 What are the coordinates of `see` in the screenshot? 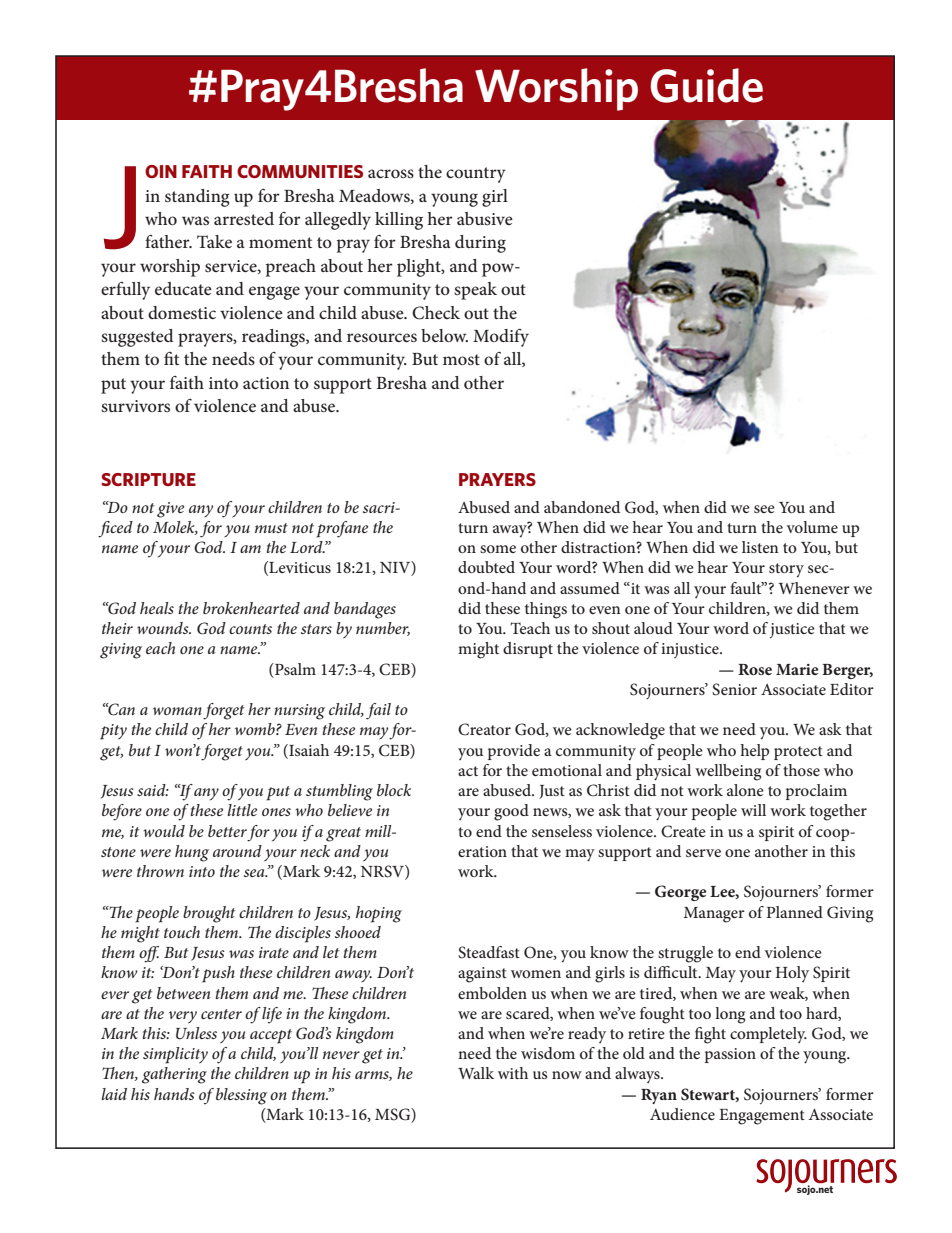 It's located at (764, 509).
